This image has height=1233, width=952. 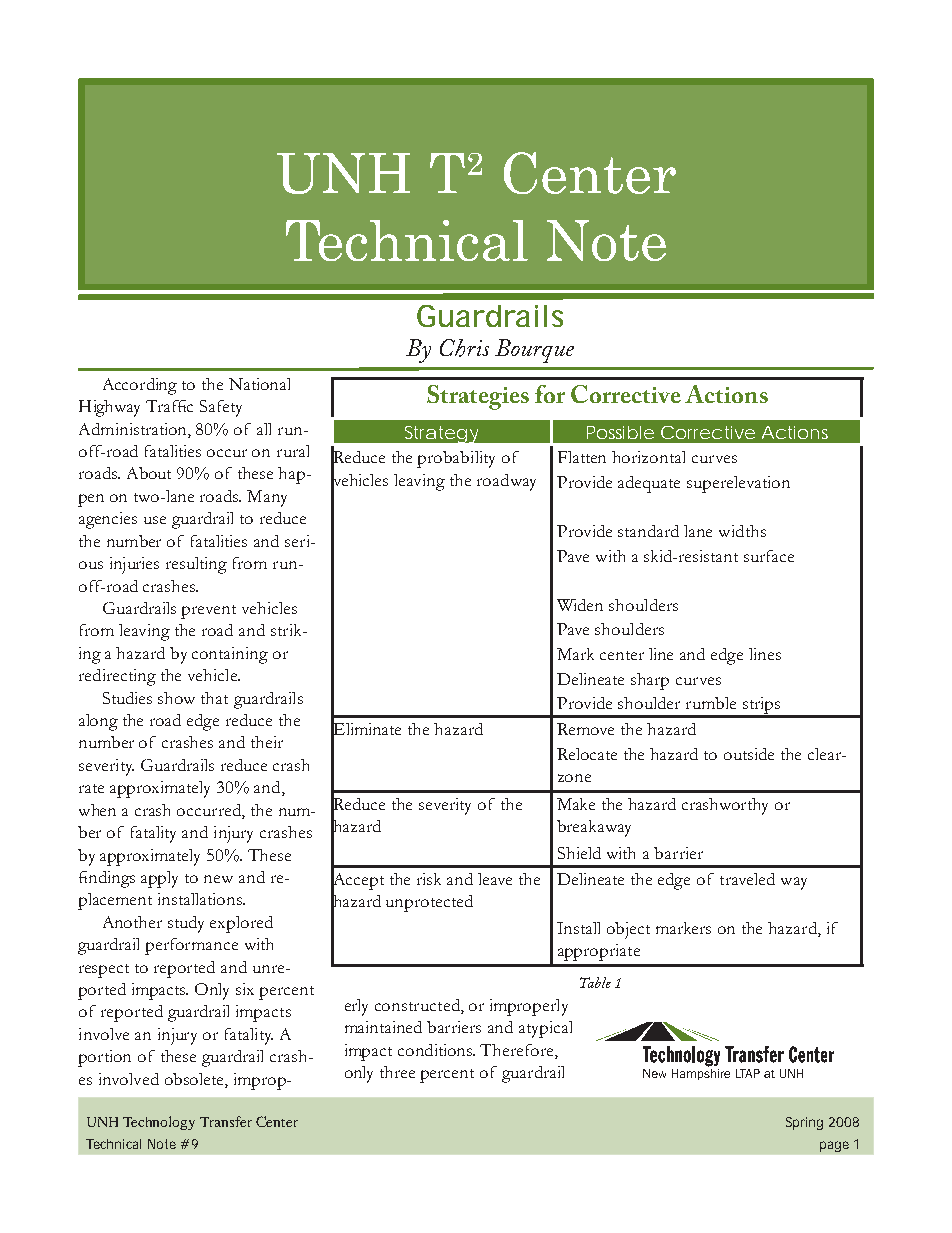 What do you see at coordinates (464, 348) in the image?
I see `Chris` at bounding box center [464, 348].
